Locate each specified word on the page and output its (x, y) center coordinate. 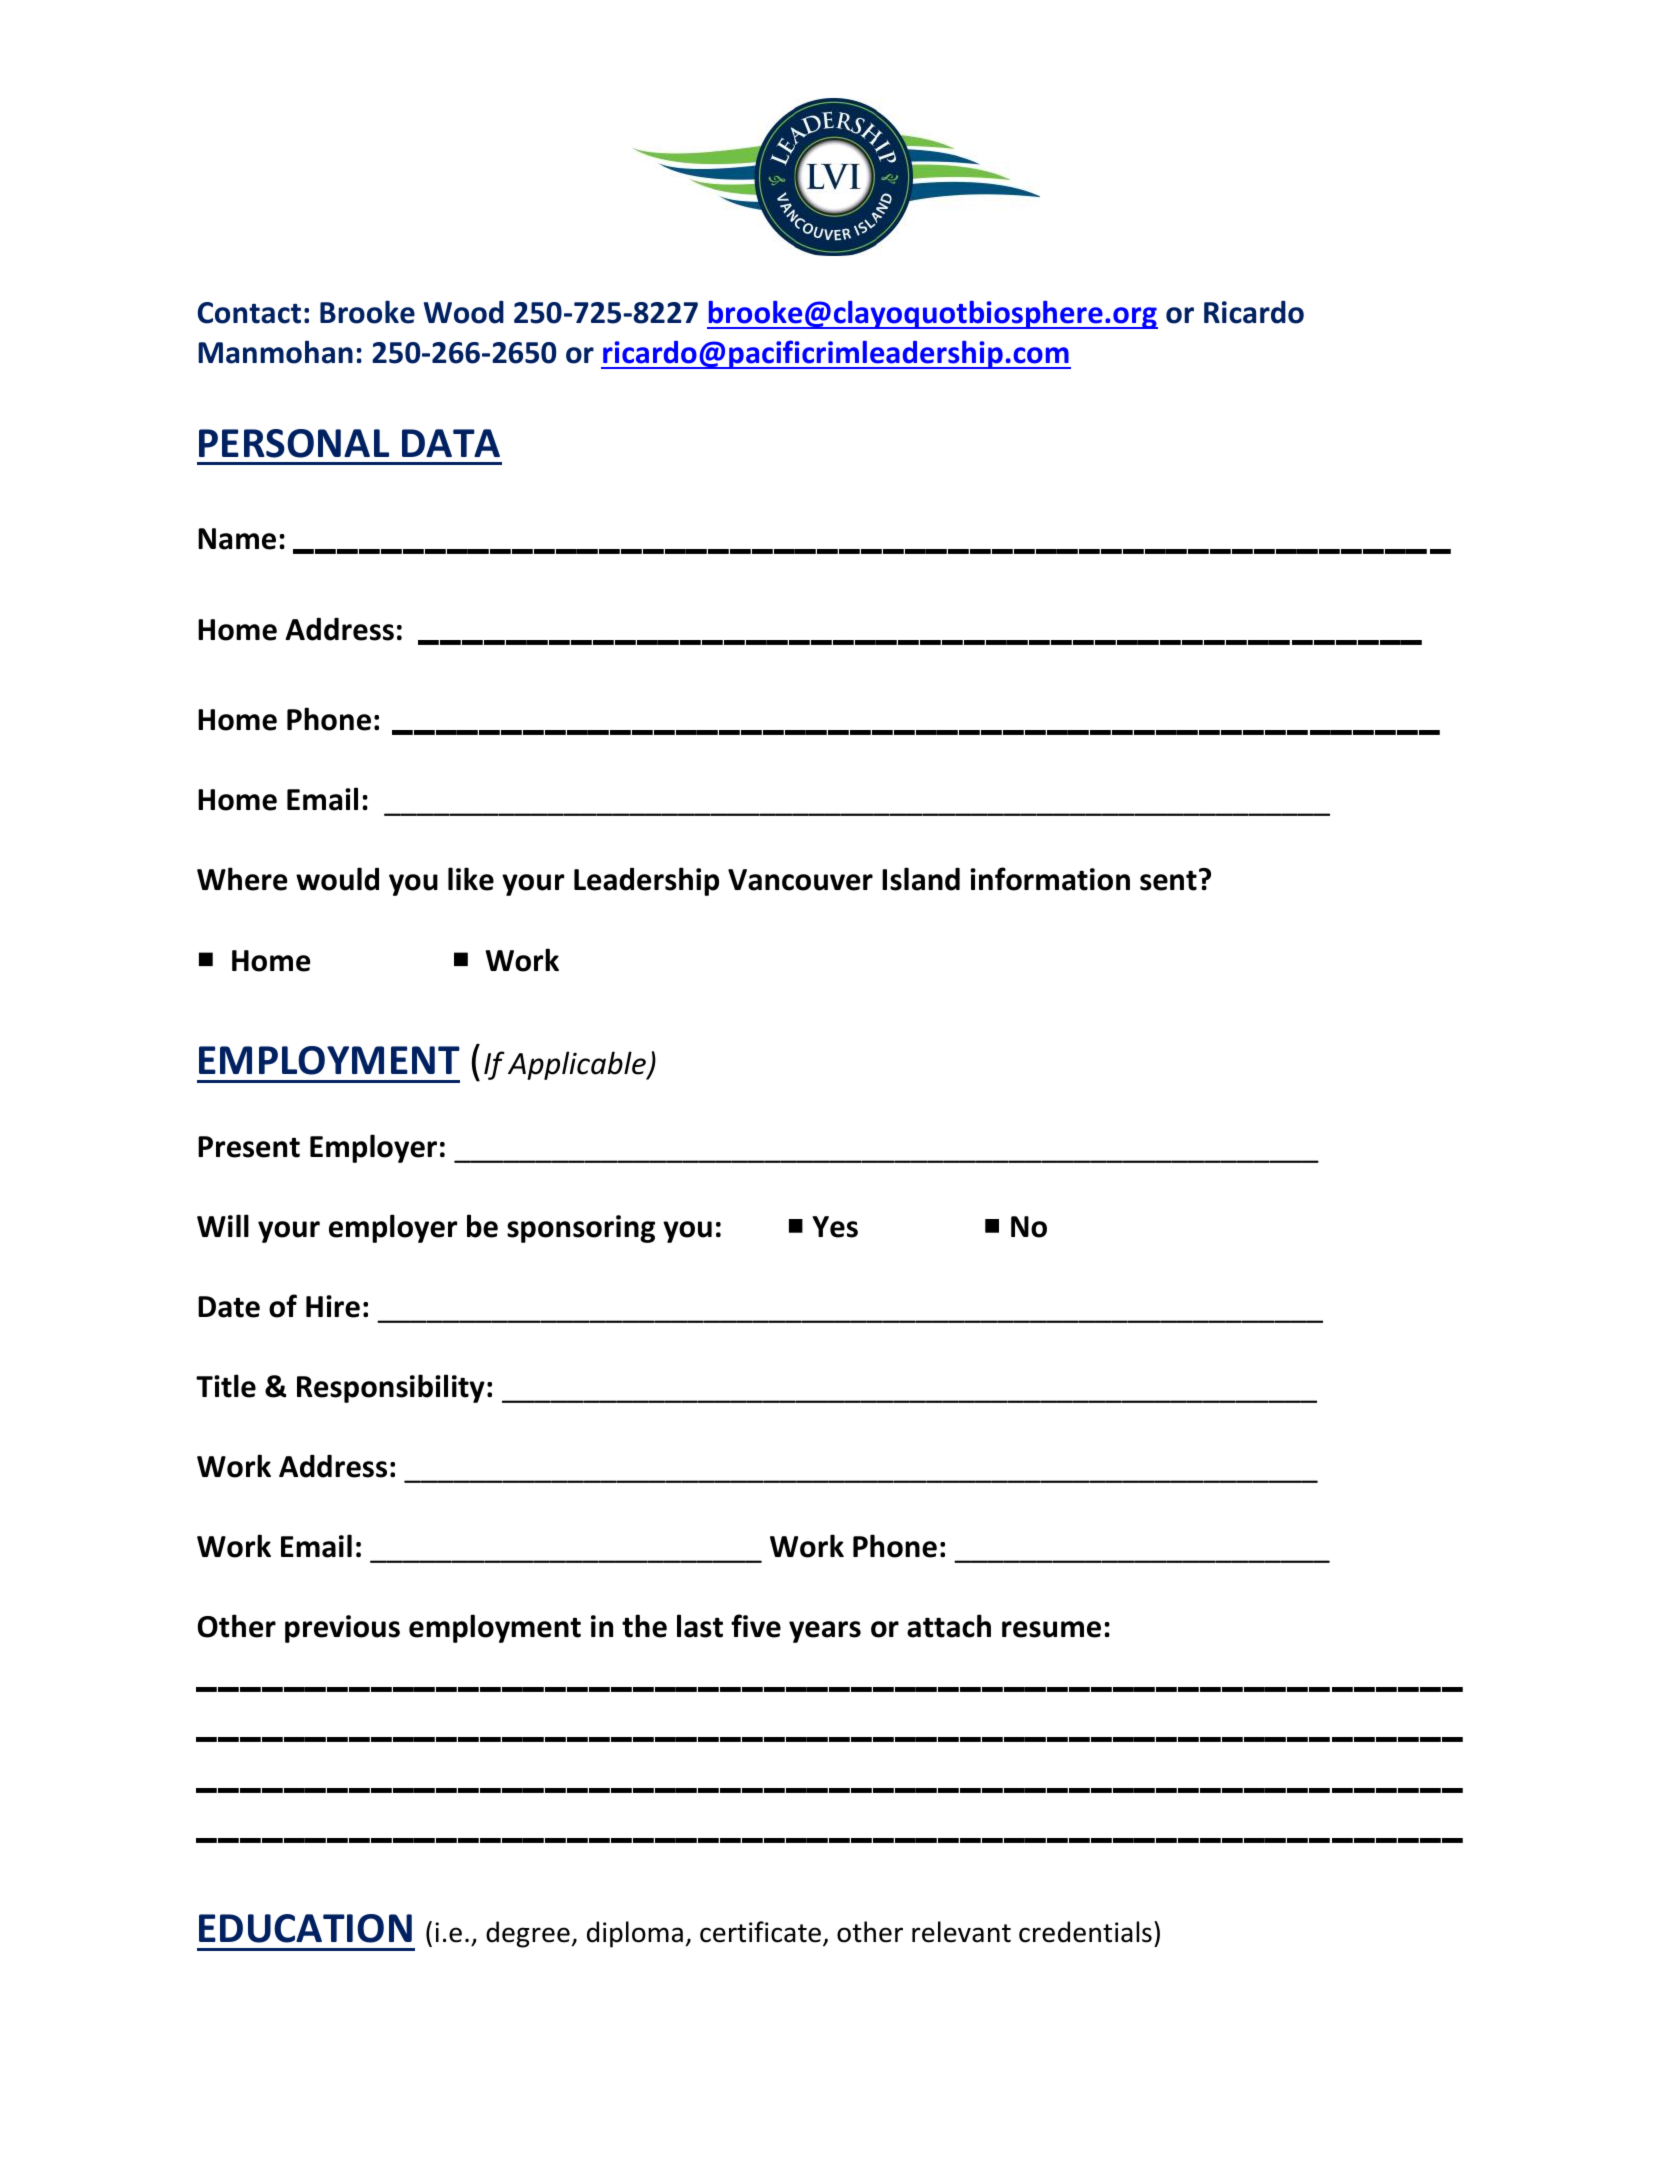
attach (949, 1626)
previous (342, 1629)
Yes (835, 1227)
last (700, 1626)
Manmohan (275, 352)
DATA (451, 443)
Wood (464, 312)
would (337, 879)
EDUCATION (305, 1928)
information (1050, 879)
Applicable (578, 1065)
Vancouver (800, 880)
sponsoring (581, 1229)
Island (921, 879)
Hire (333, 1306)
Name (237, 539)
